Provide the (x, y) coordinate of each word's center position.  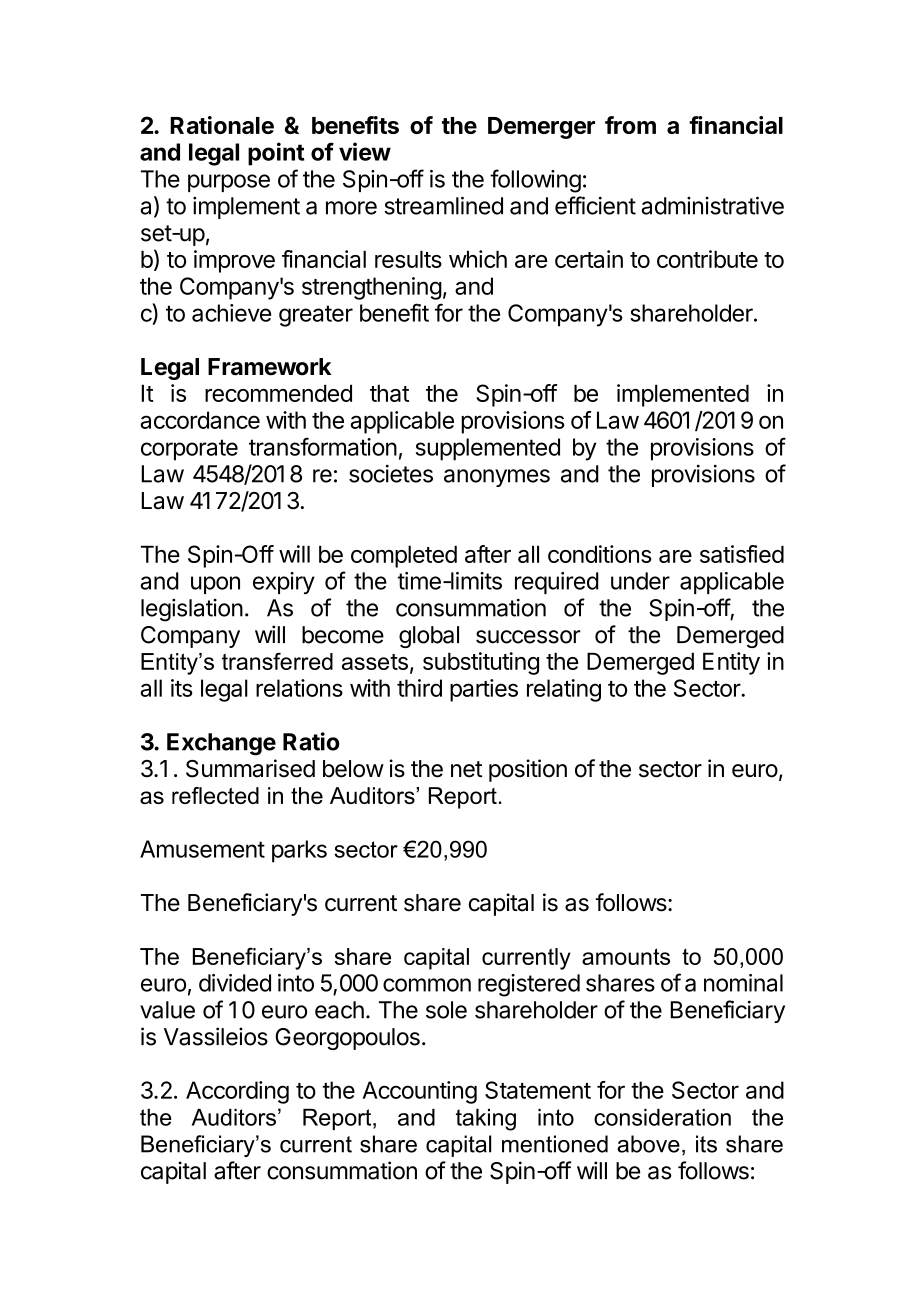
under (640, 581)
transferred (277, 661)
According (237, 1092)
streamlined (443, 205)
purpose (229, 183)
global (429, 637)
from (630, 125)
